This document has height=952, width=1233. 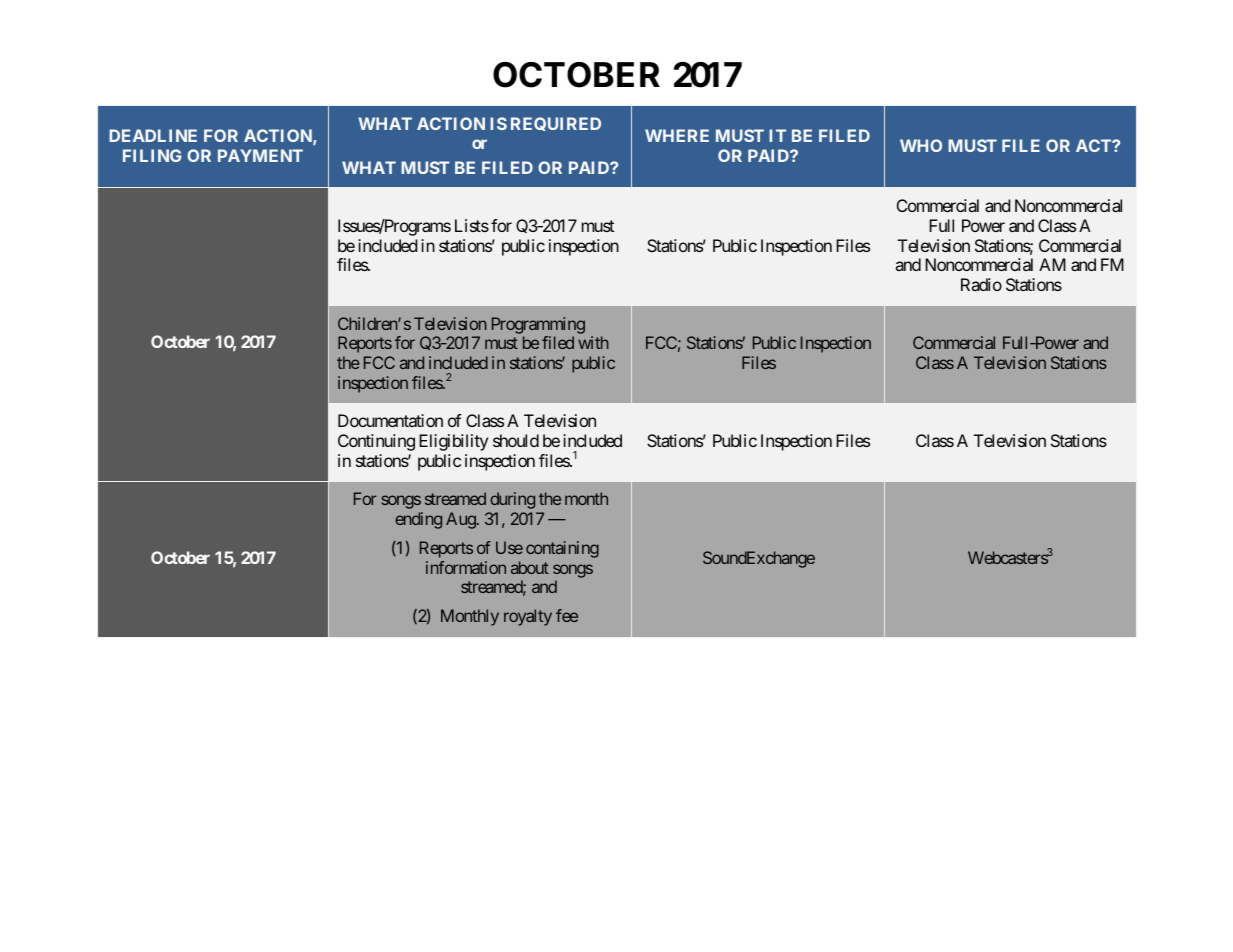 I want to click on Radio, so click(x=981, y=284).
